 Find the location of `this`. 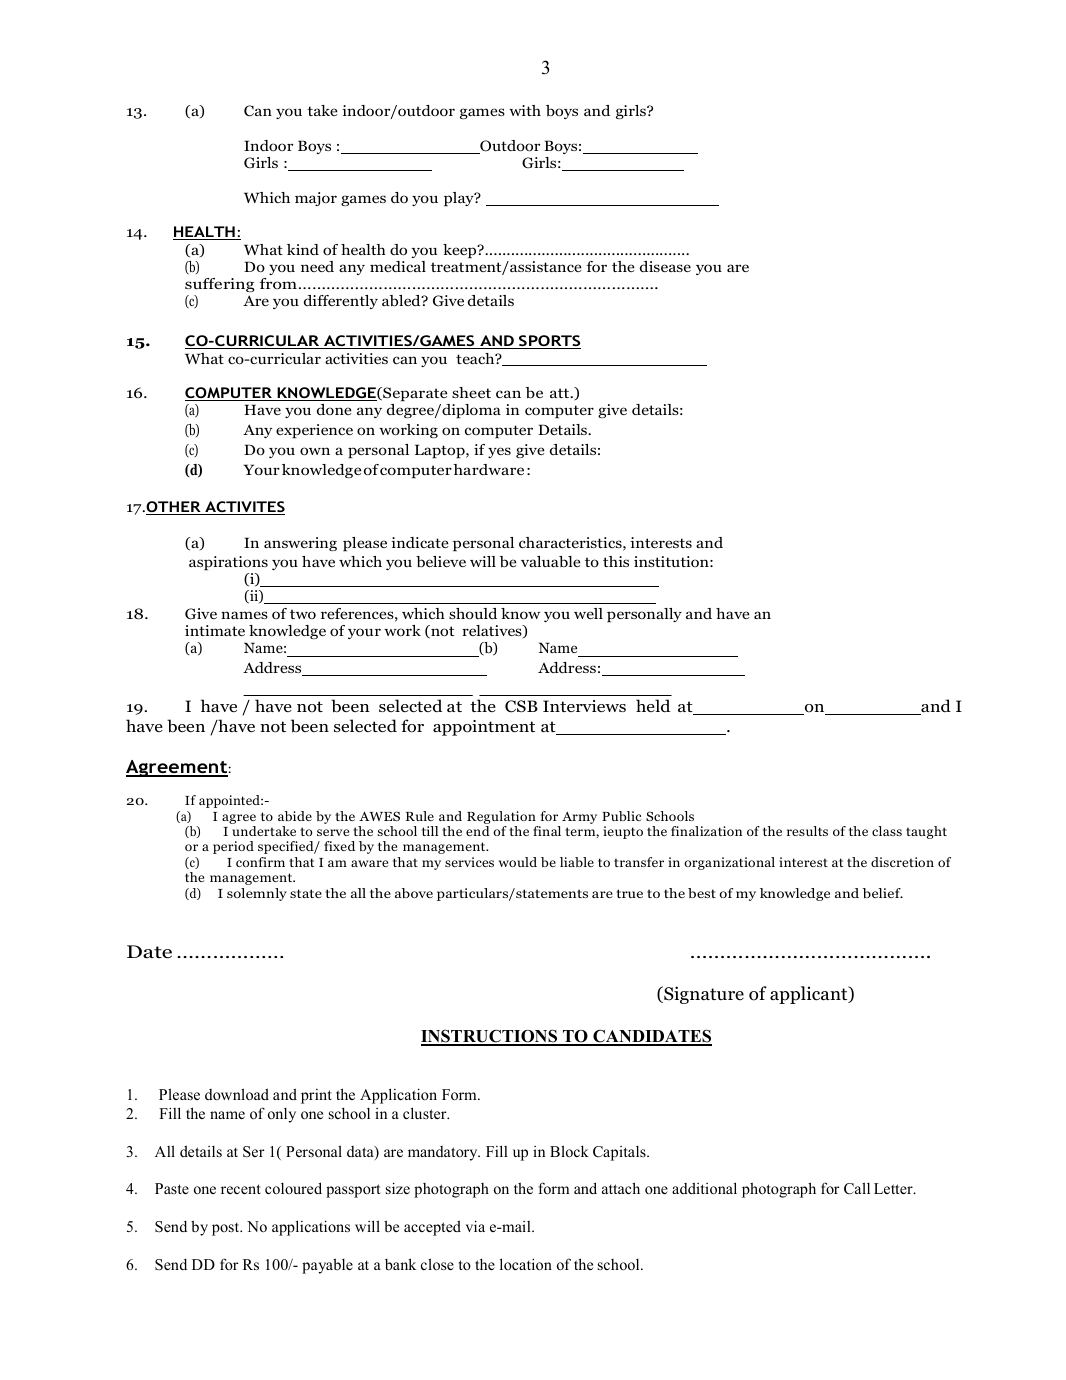

this is located at coordinates (616, 561).
